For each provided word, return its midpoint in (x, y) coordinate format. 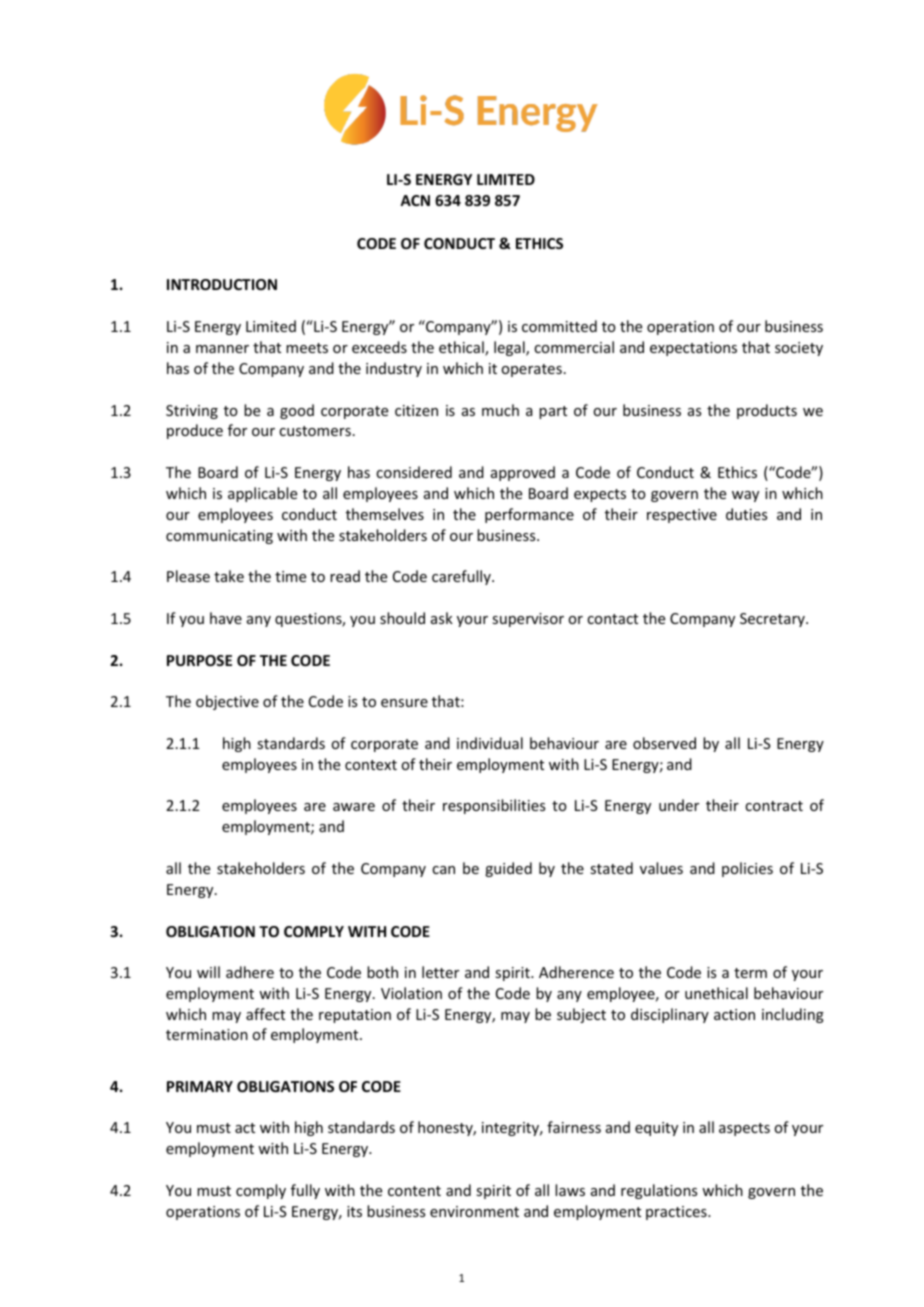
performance (529, 515)
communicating (219, 537)
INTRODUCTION (222, 284)
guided (508, 869)
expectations (693, 349)
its (354, 1211)
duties (746, 514)
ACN (415, 200)
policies (747, 869)
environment (474, 1211)
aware (354, 807)
